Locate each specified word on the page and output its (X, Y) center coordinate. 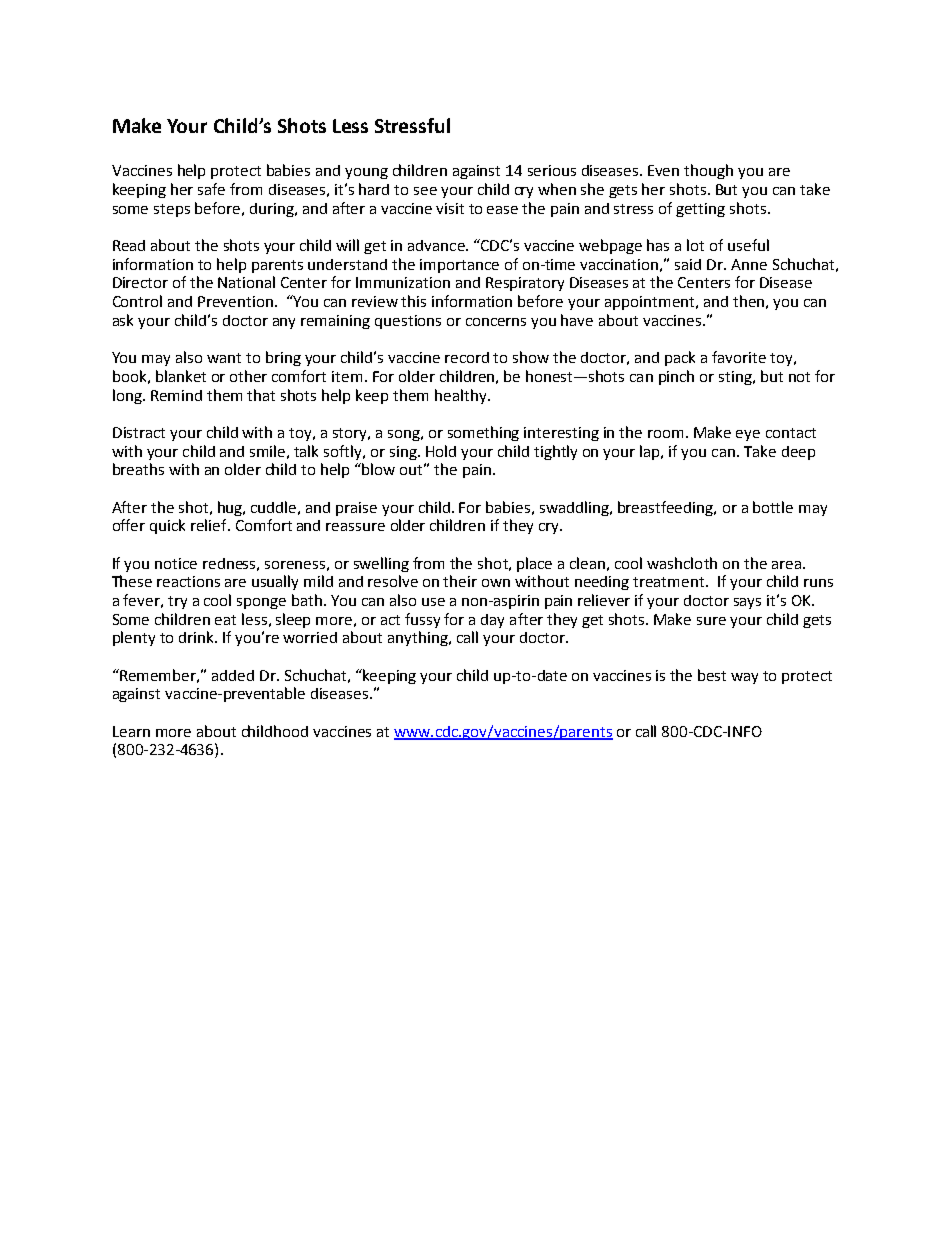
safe (211, 189)
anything (419, 638)
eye (748, 435)
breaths (138, 469)
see (425, 191)
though (708, 171)
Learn (131, 731)
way (744, 678)
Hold (441, 451)
